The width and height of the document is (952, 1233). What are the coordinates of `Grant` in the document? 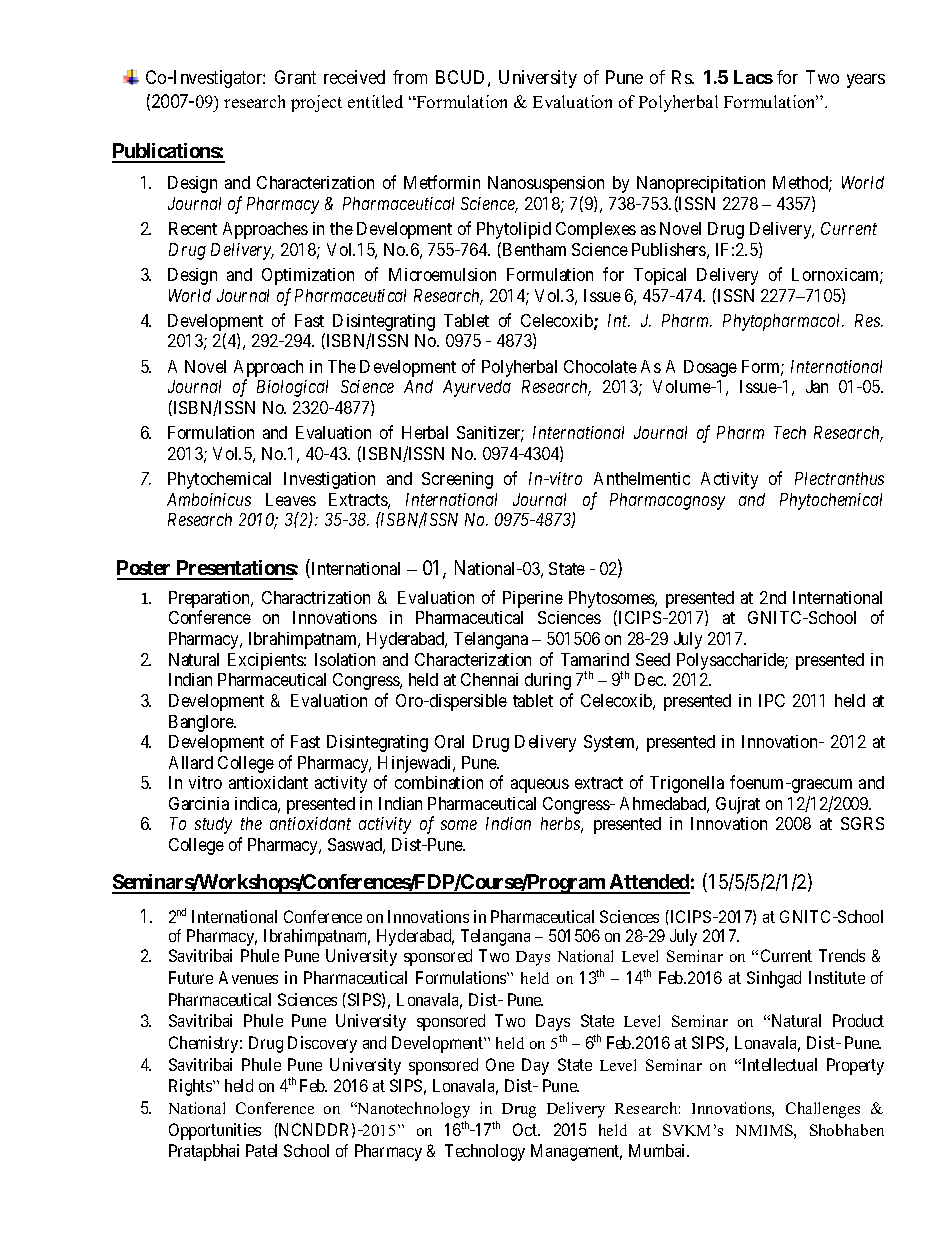 It's located at (295, 77).
